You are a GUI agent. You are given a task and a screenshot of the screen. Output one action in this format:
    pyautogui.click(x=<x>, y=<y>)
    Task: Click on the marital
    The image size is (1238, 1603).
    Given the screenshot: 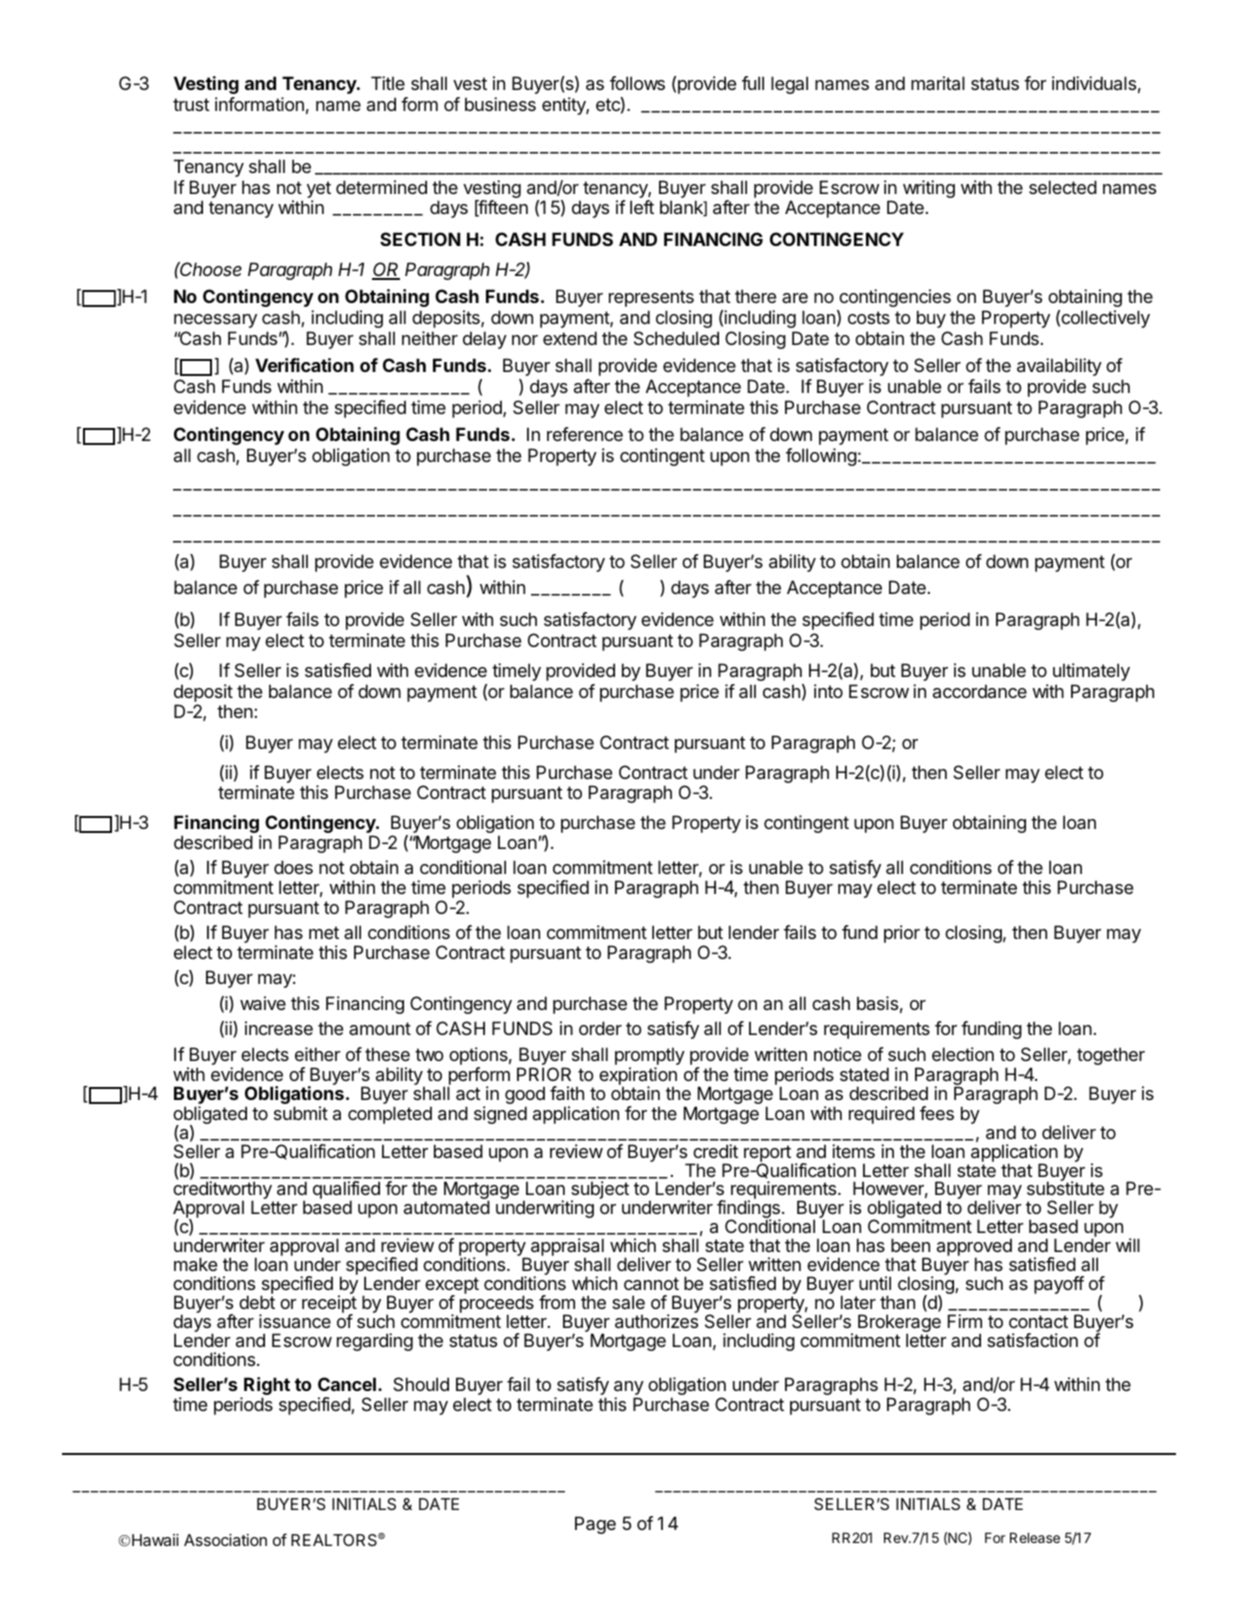 What is the action you would take?
    pyautogui.click(x=938, y=83)
